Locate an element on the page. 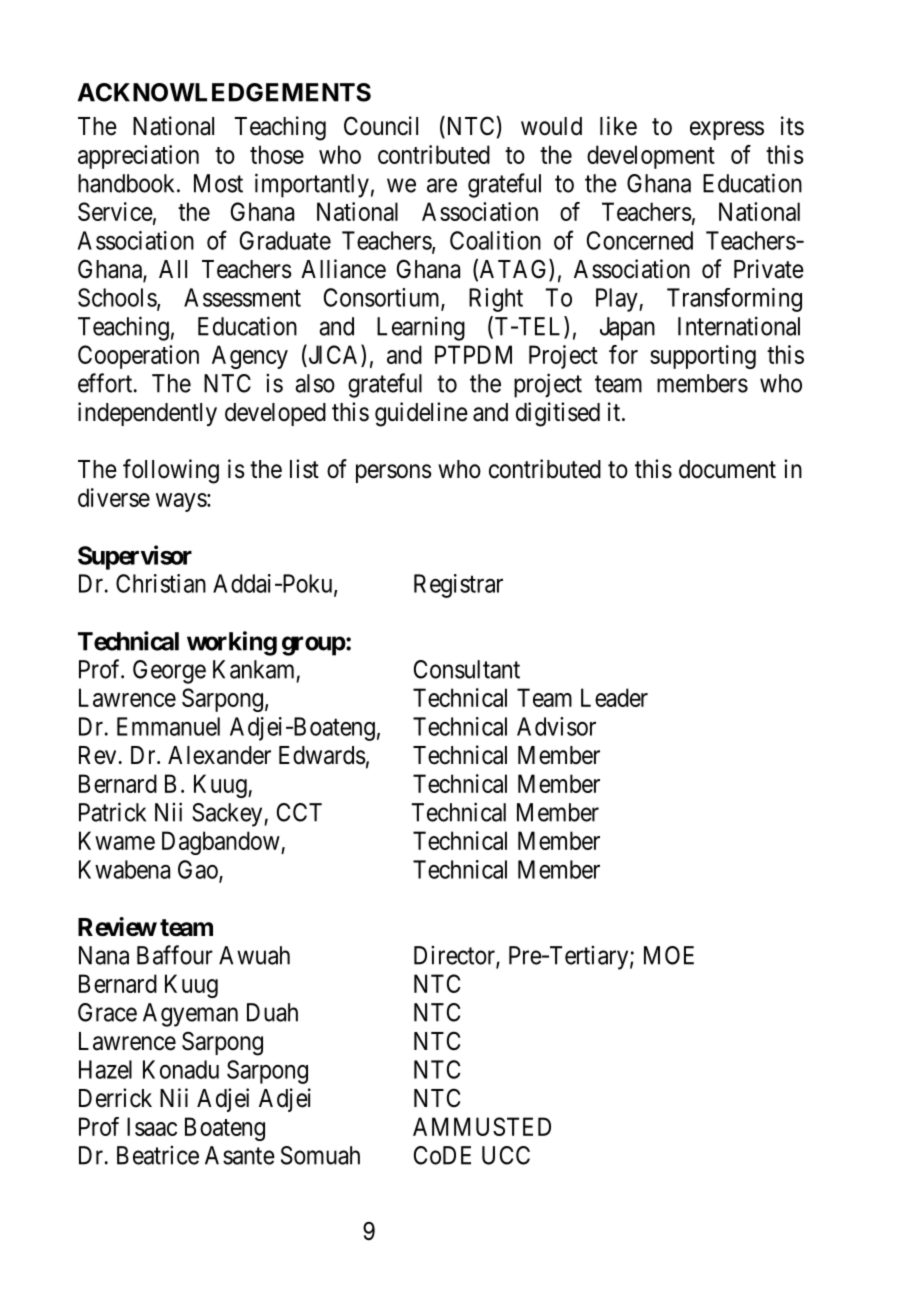 This image has width=924, height=1308. George is located at coordinates (169, 672).
